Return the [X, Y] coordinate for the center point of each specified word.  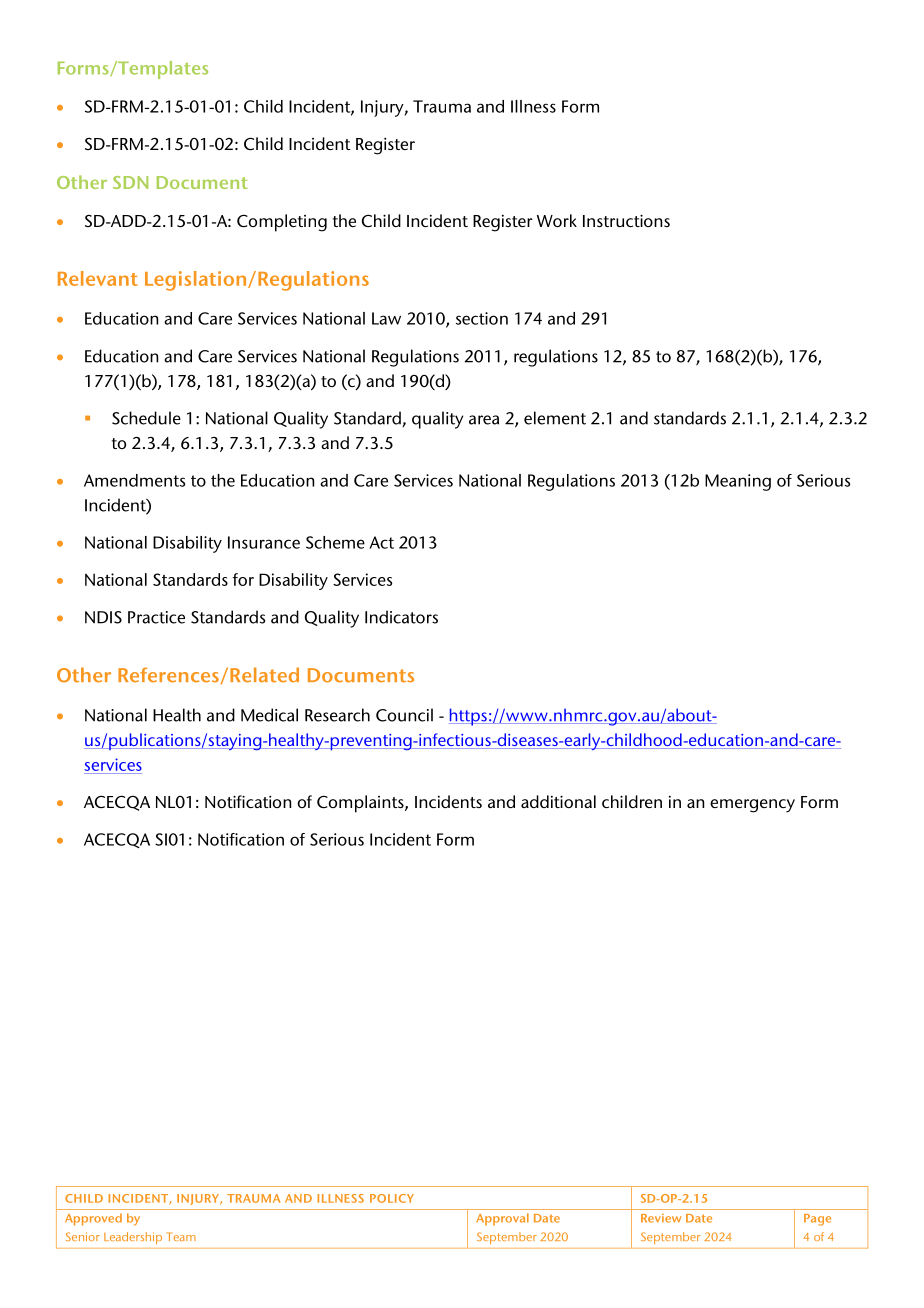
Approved [93, 1219]
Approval [502, 1219]
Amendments [134, 480]
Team [181, 1236]
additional [558, 801]
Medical [269, 715]
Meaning [738, 482]
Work [557, 220]
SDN [130, 182]
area [484, 420]
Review [661, 1218]
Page [817, 1220]
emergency [752, 806]
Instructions [626, 220]
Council [404, 715]
